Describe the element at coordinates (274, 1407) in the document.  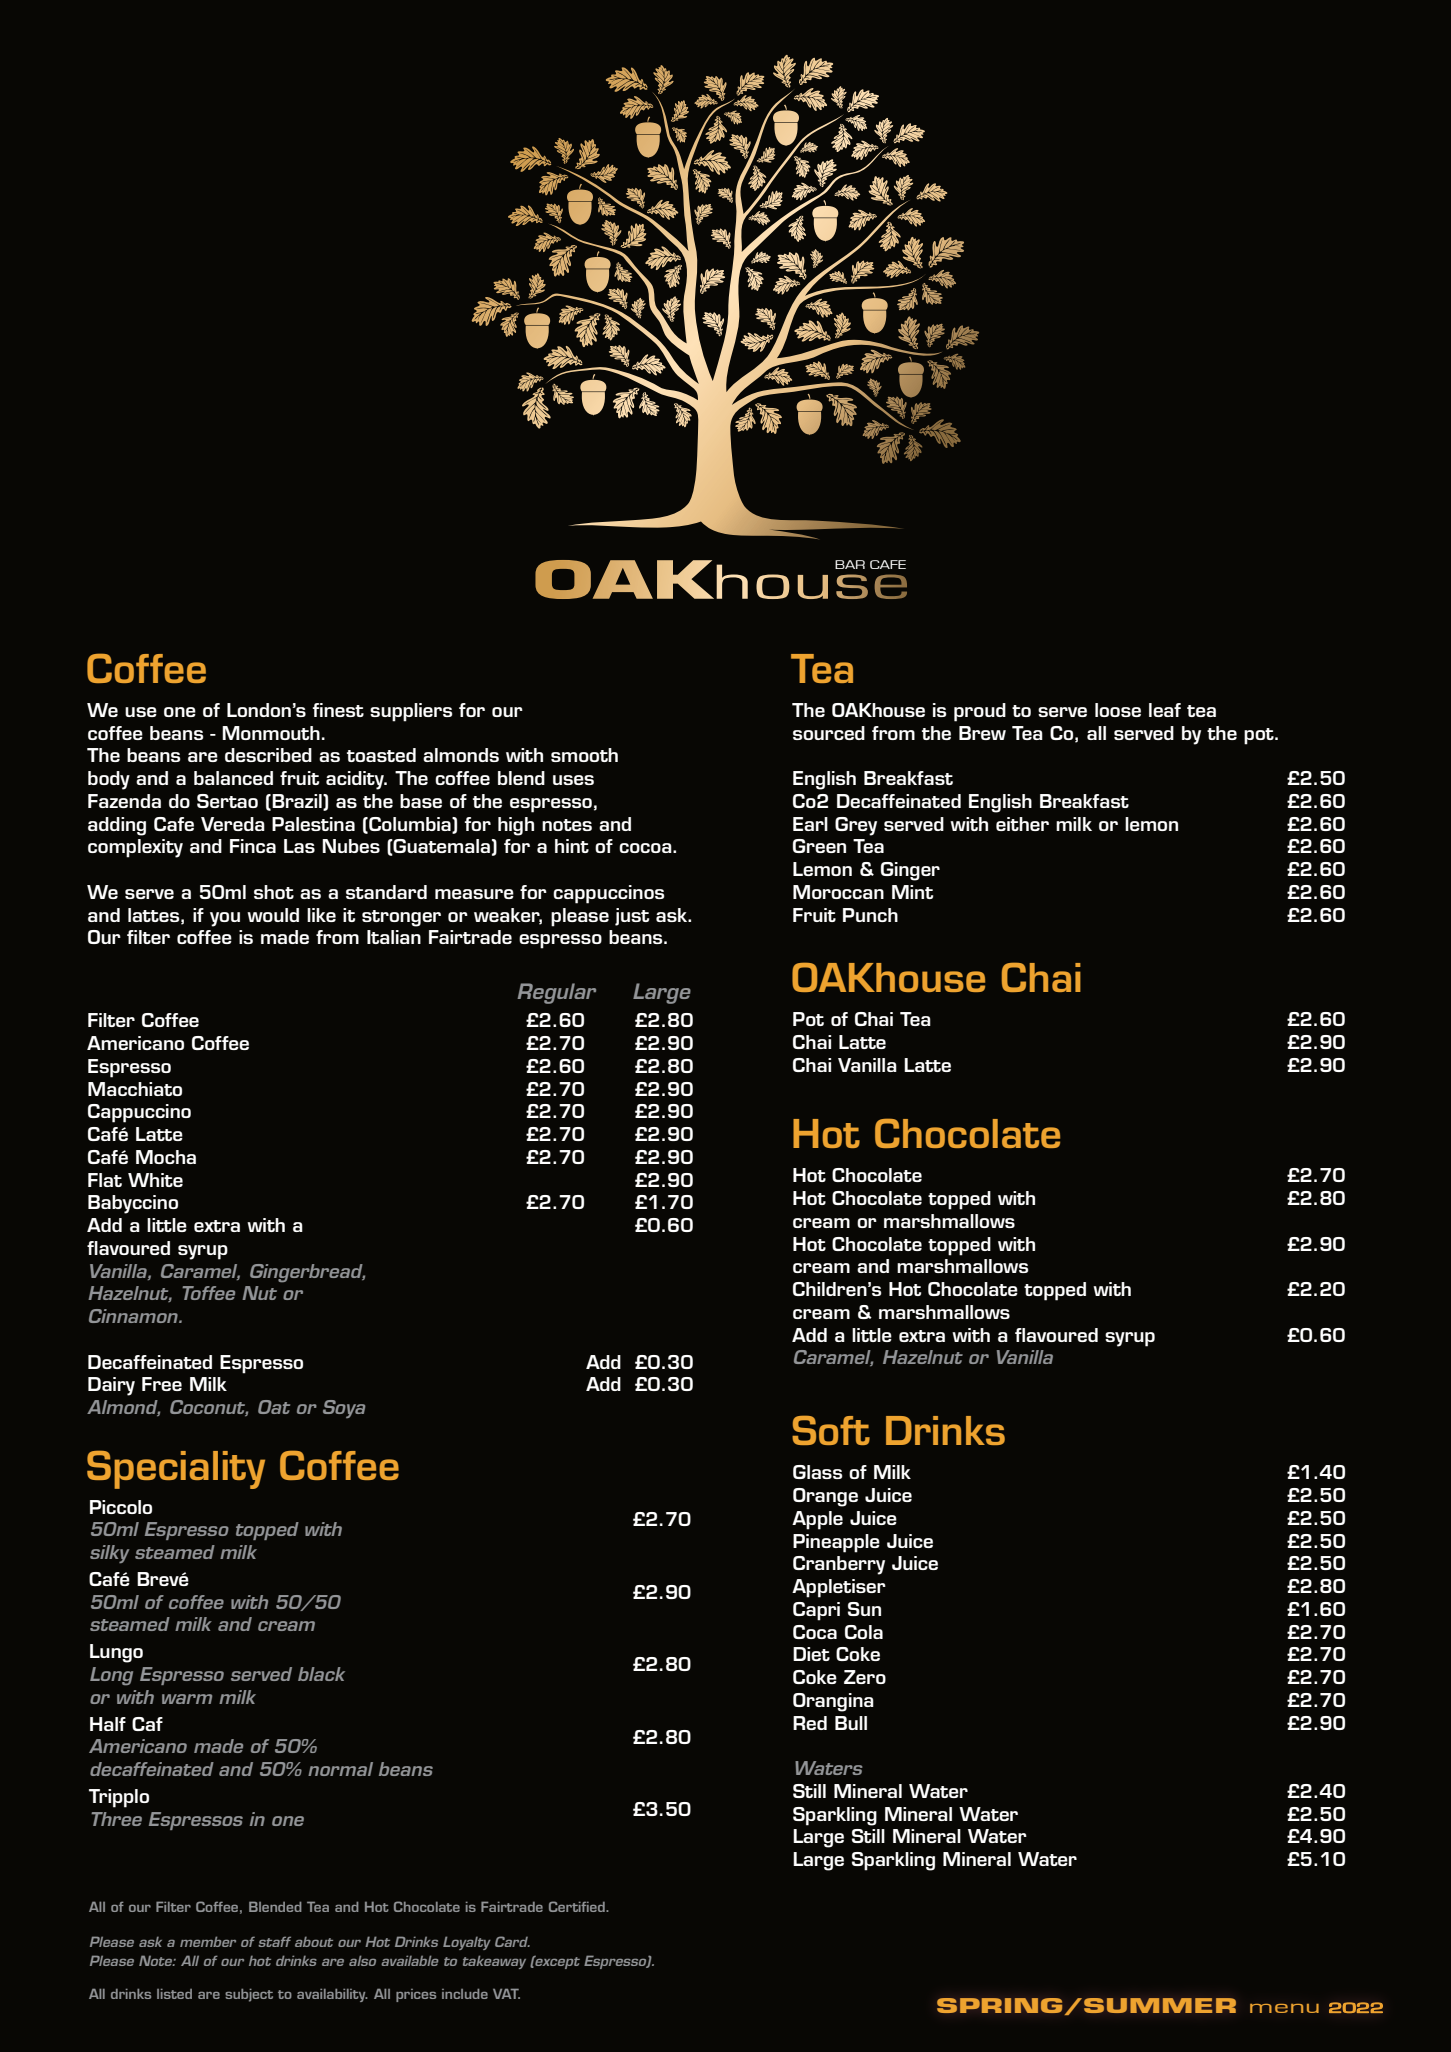
I see `Oat` at that location.
